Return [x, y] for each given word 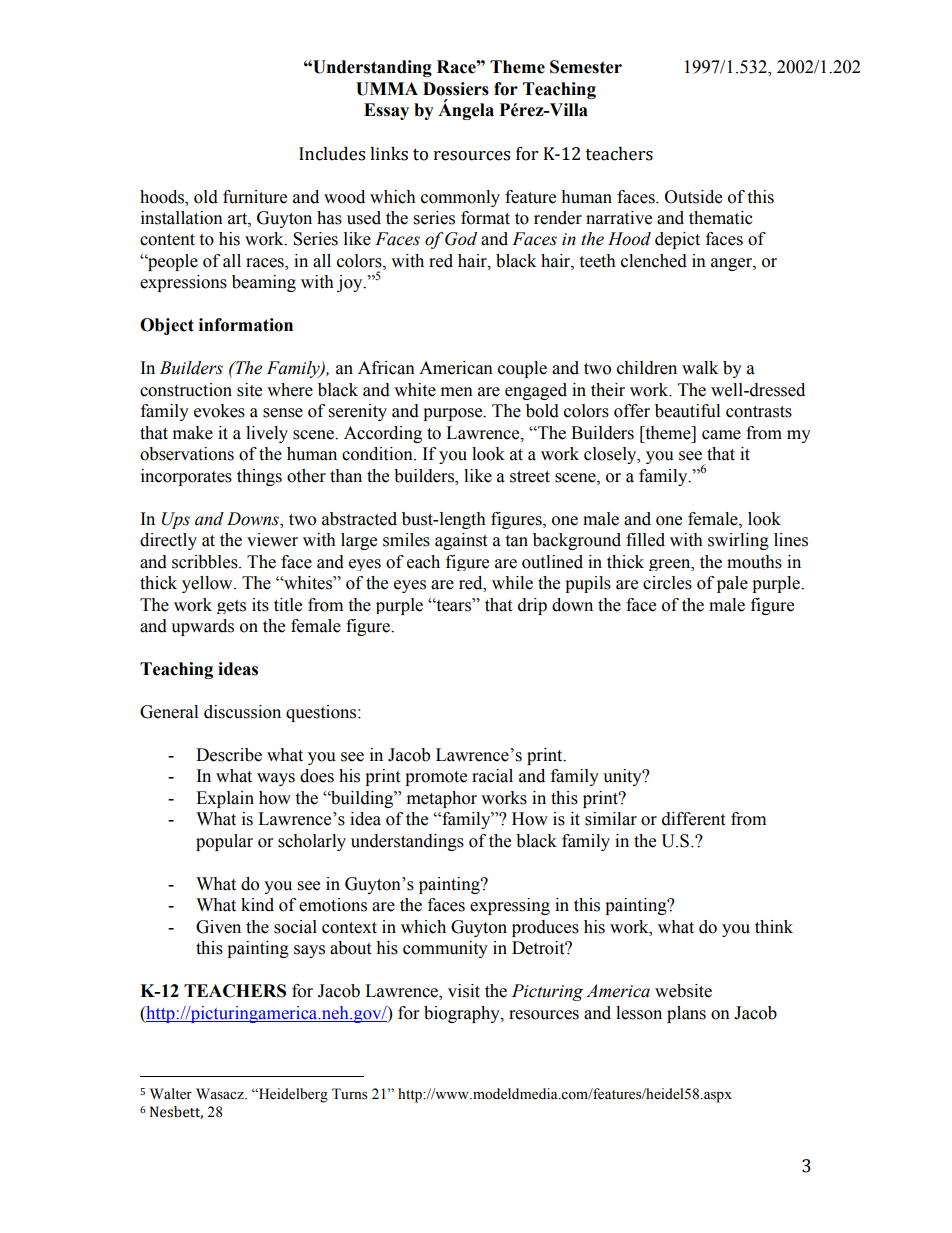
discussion [242, 712]
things [259, 477]
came [721, 435]
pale [732, 584]
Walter [171, 1094]
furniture [255, 197]
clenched [654, 261]
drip [532, 606]
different [693, 819]
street [530, 477]
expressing [510, 906]
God [461, 239]
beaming [264, 283]
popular [224, 842]
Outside [693, 197]
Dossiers [456, 89]
